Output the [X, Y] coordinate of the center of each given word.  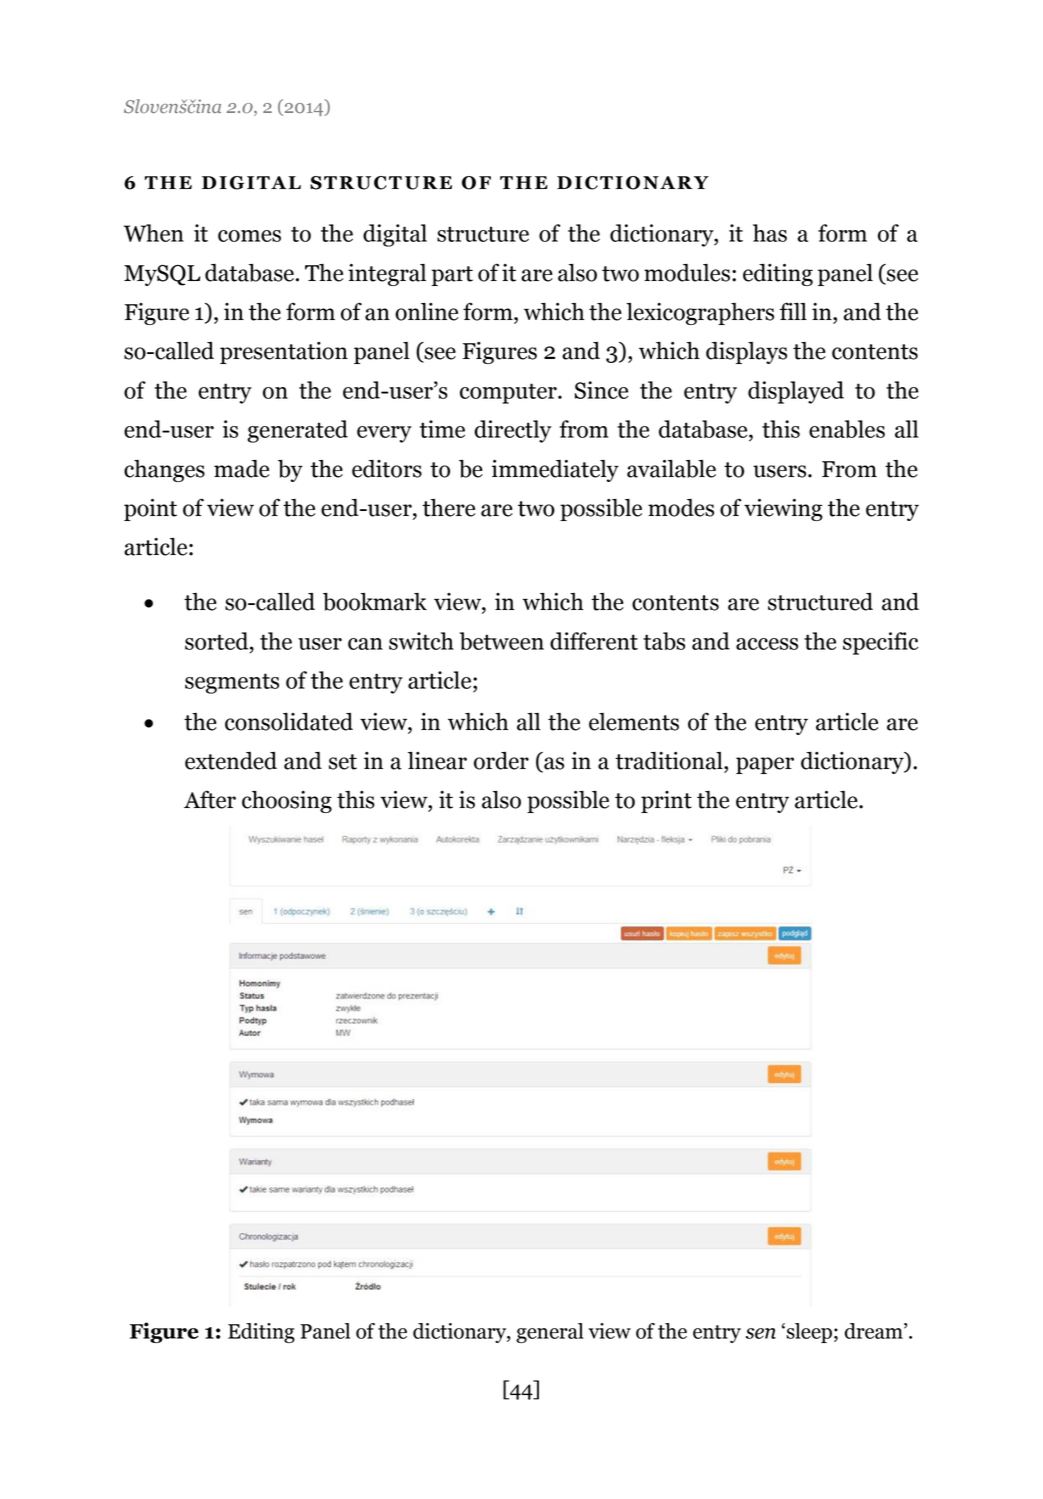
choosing [287, 802]
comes [249, 236]
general [550, 1333]
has [770, 233]
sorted [218, 641]
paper [765, 765]
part [452, 276]
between [502, 641]
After [210, 799]
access [767, 644]
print [666, 802]
